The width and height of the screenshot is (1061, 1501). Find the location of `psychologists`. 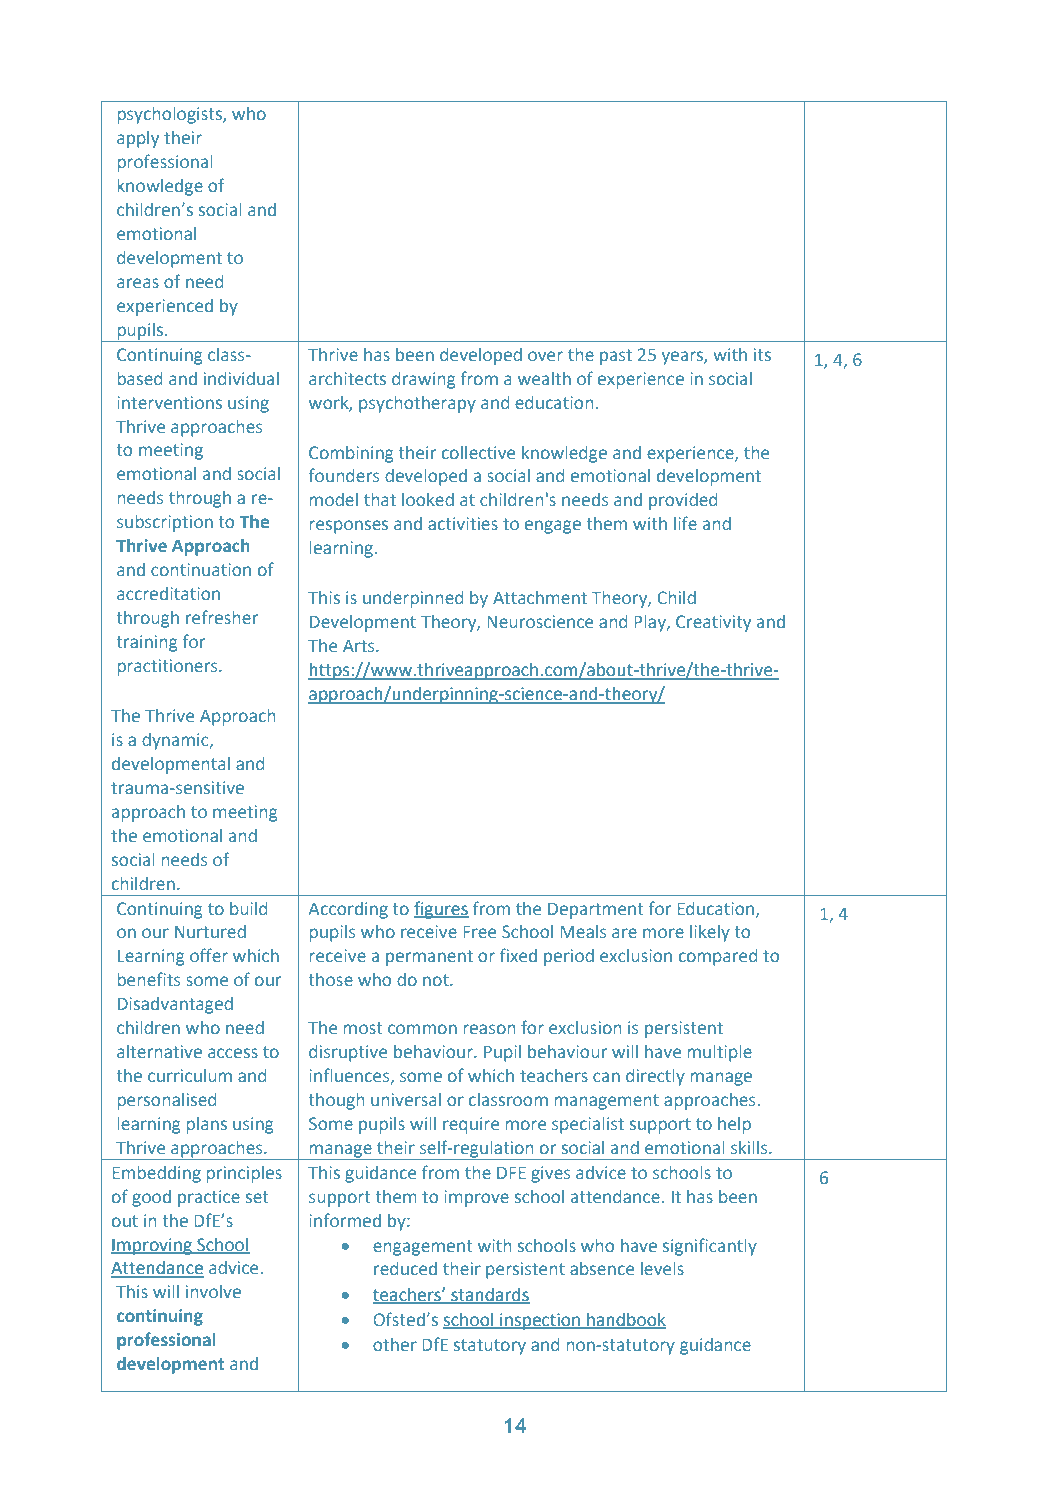

psychologists is located at coordinates (171, 115).
